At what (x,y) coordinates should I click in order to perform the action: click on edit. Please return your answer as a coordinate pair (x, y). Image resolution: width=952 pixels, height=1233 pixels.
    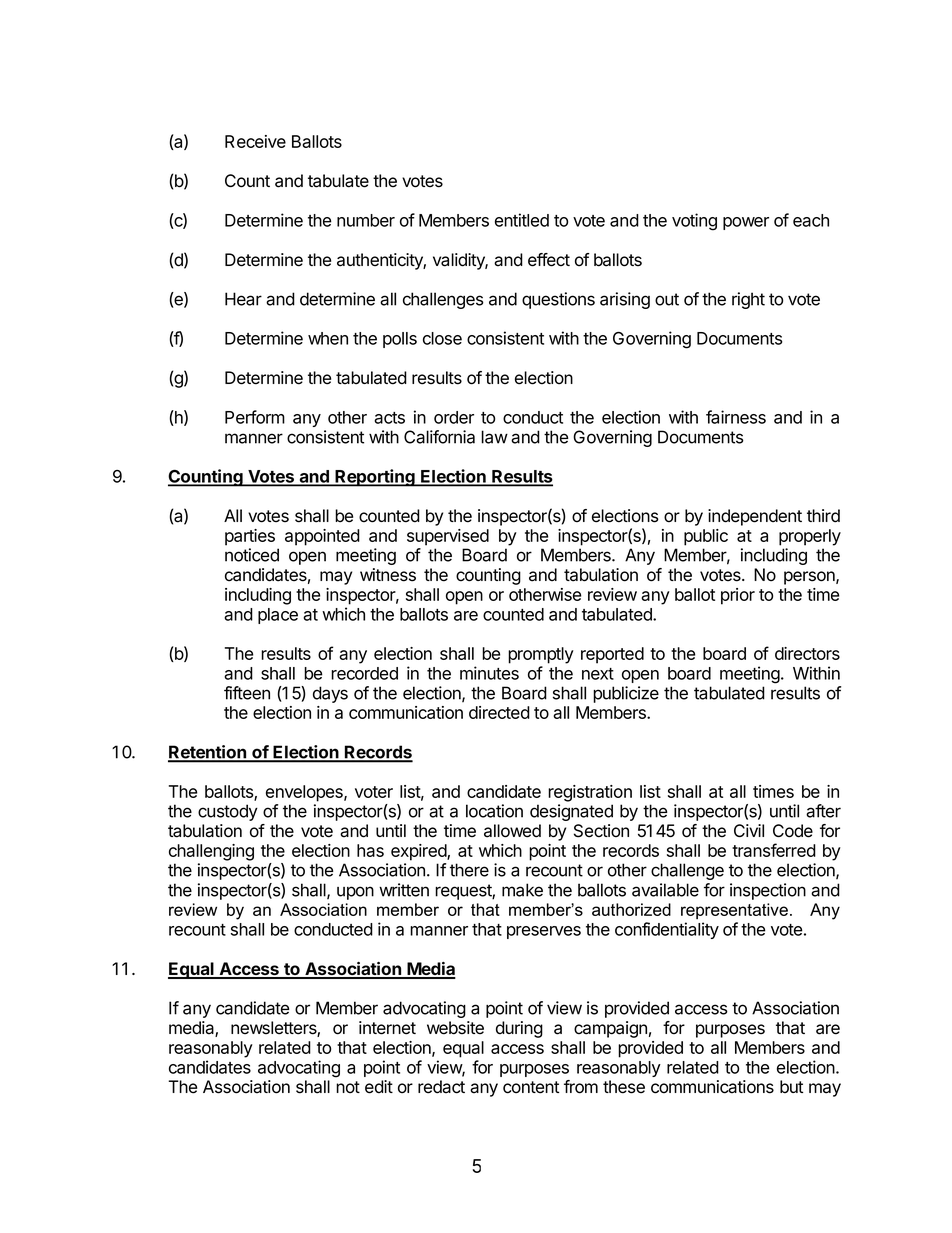
    Looking at the image, I should click on (379, 1087).
